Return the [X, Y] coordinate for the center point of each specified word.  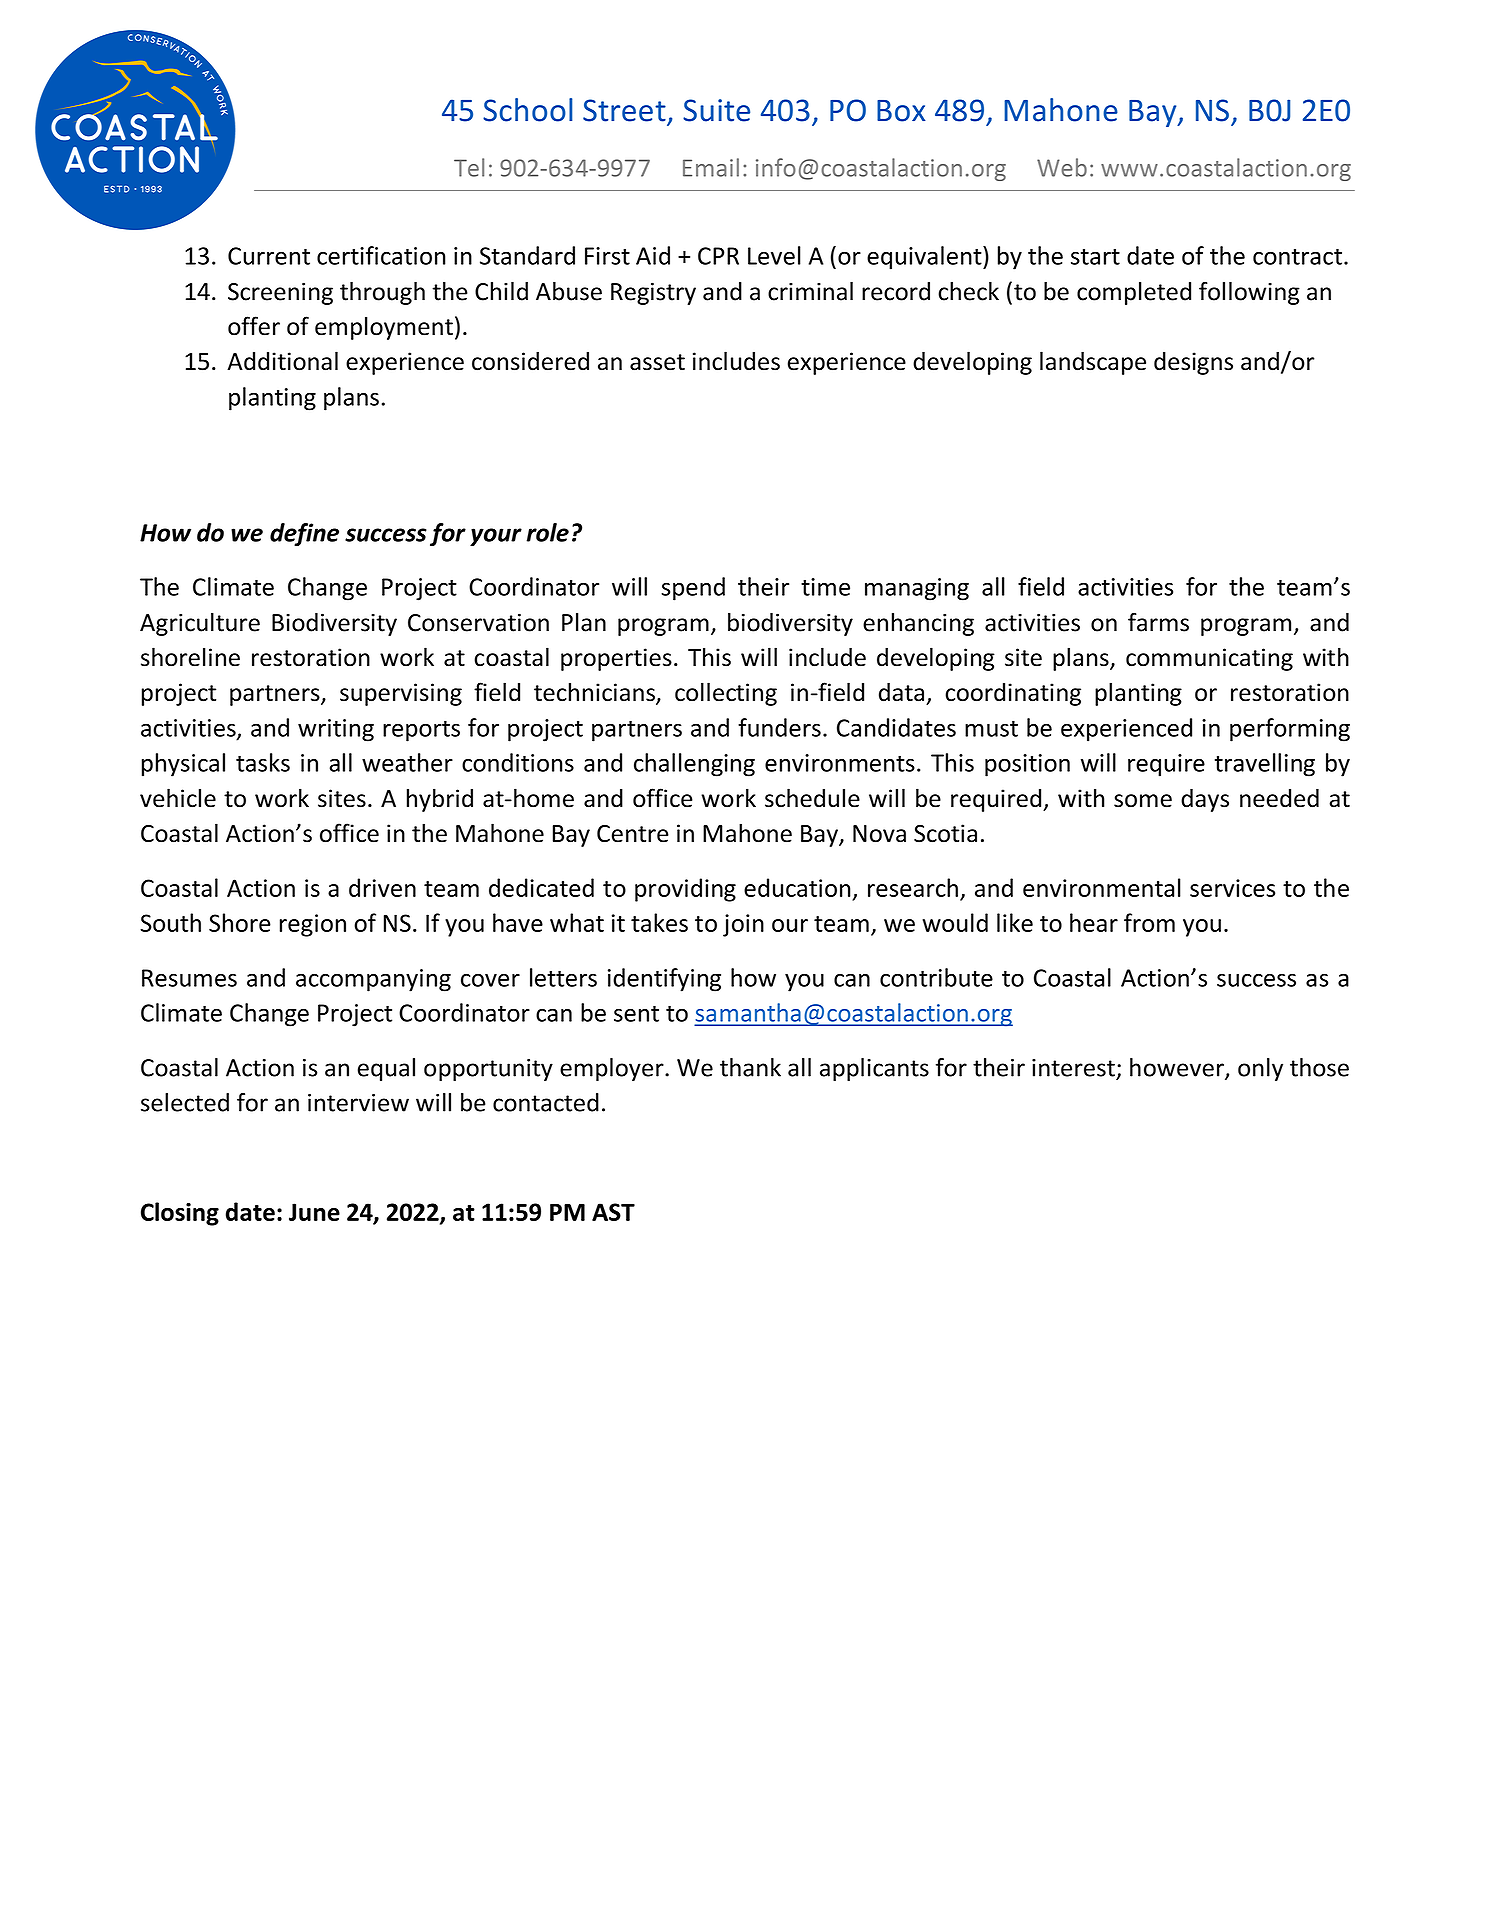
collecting [726, 694]
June [314, 1212]
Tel [469, 167]
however [1178, 1068]
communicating [1209, 659]
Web [1062, 167]
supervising [401, 694]
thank [750, 1067]
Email [711, 167]
